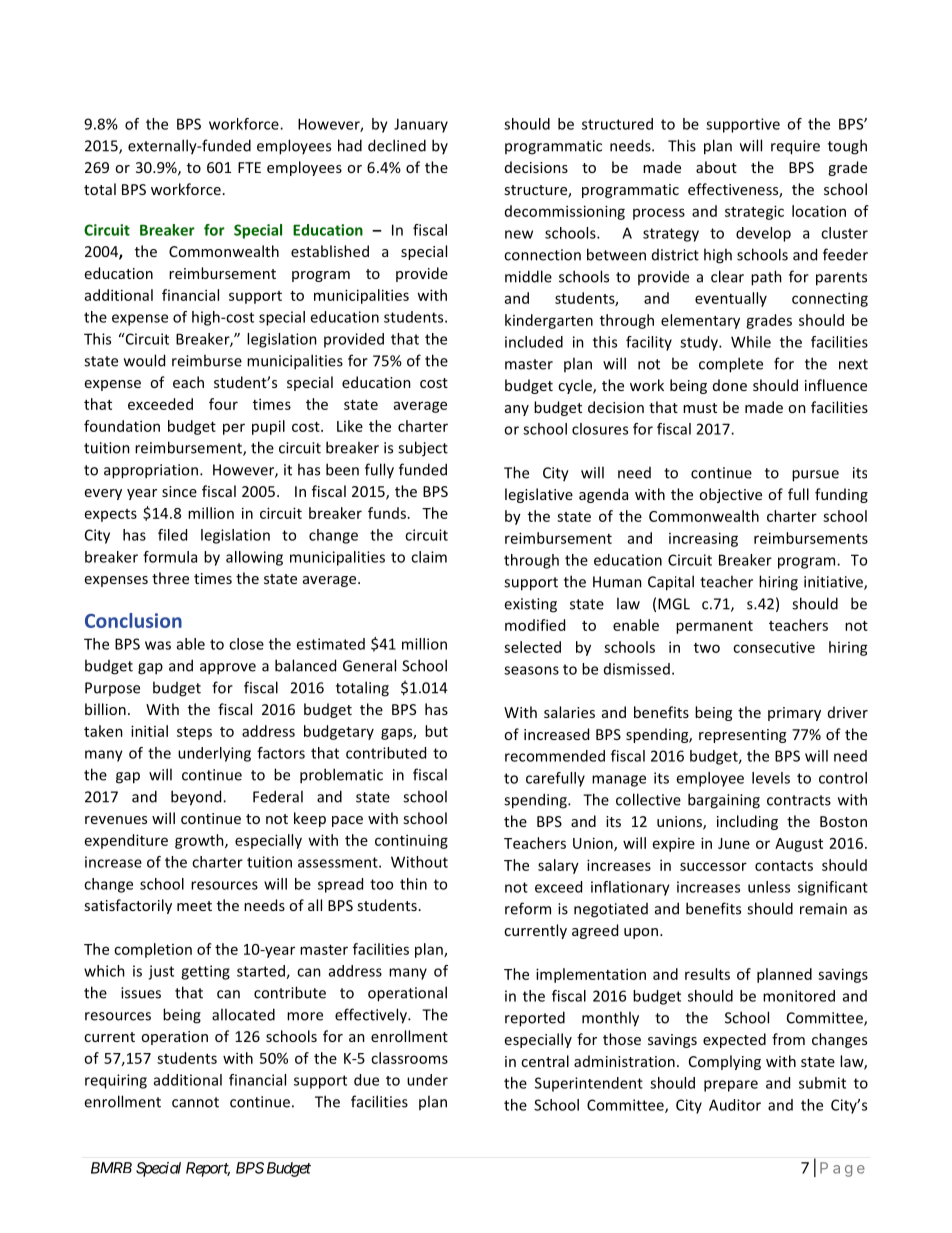 This page has width=952, height=1233. What do you see at coordinates (795, 147) in the page?
I see `require` at bounding box center [795, 147].
